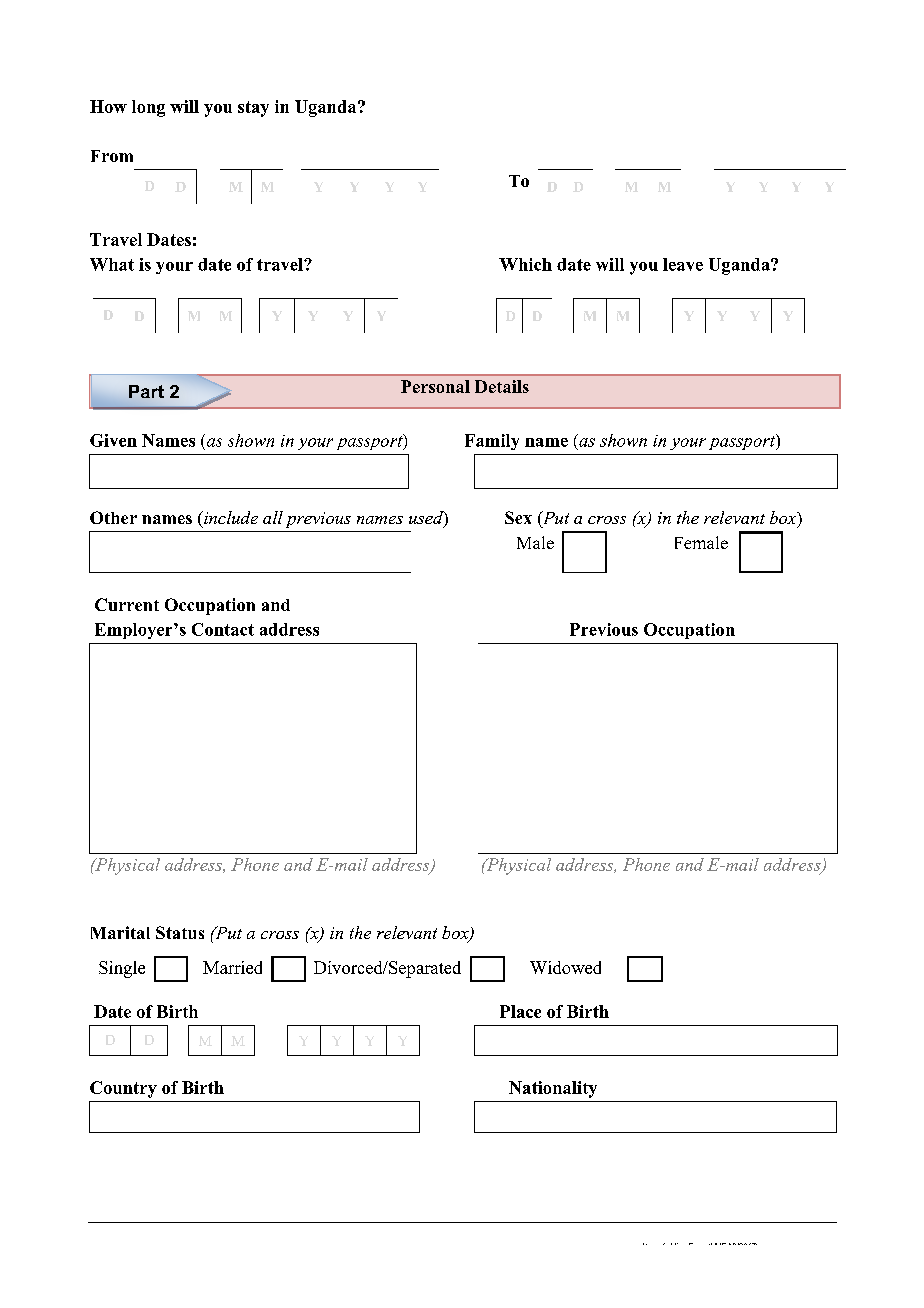 This image has width=924, height=1308. I want to click on Nationality, so click(553, 1089).
